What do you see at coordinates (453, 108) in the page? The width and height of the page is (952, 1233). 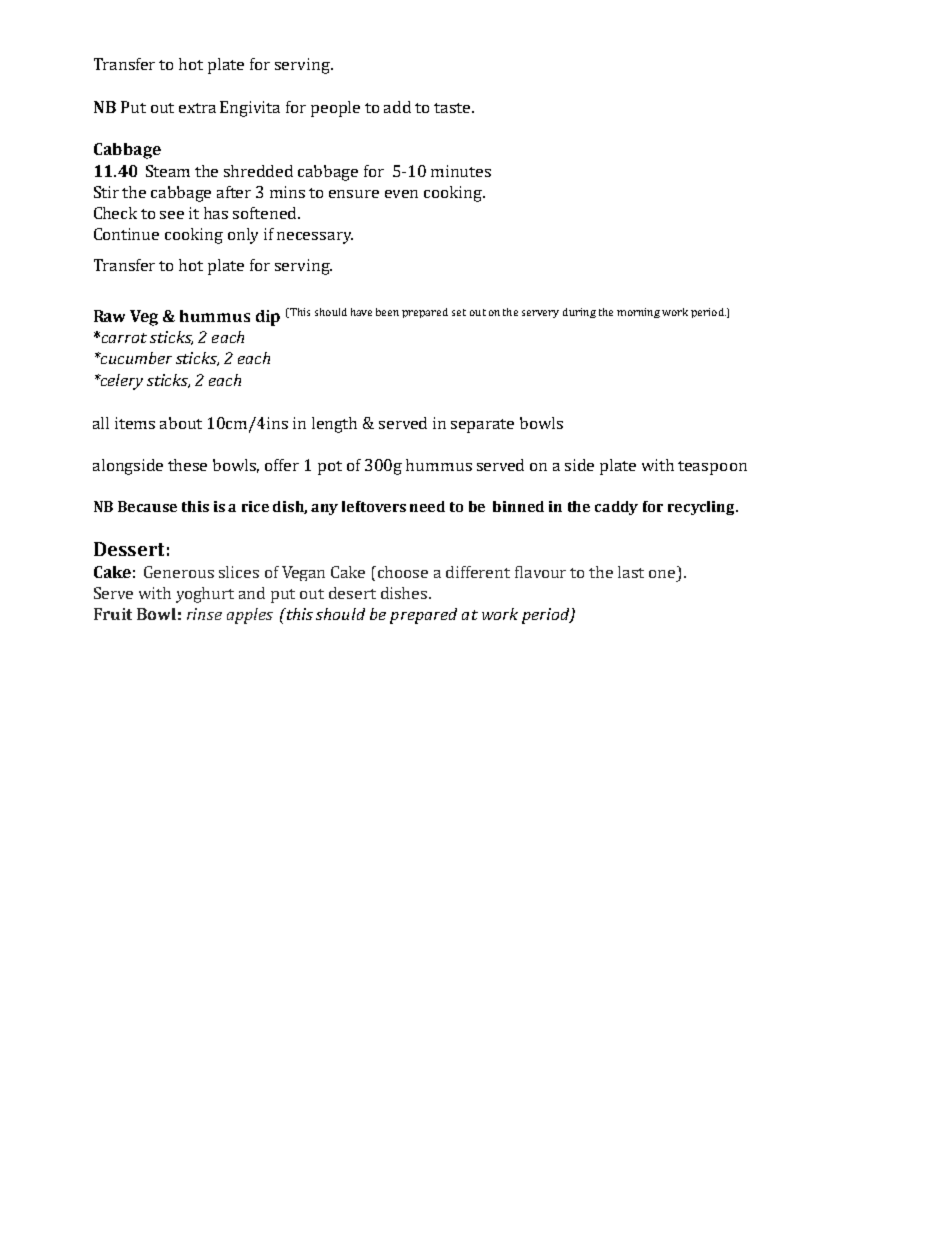 I see `taste` at bounding box center [453, 108].
